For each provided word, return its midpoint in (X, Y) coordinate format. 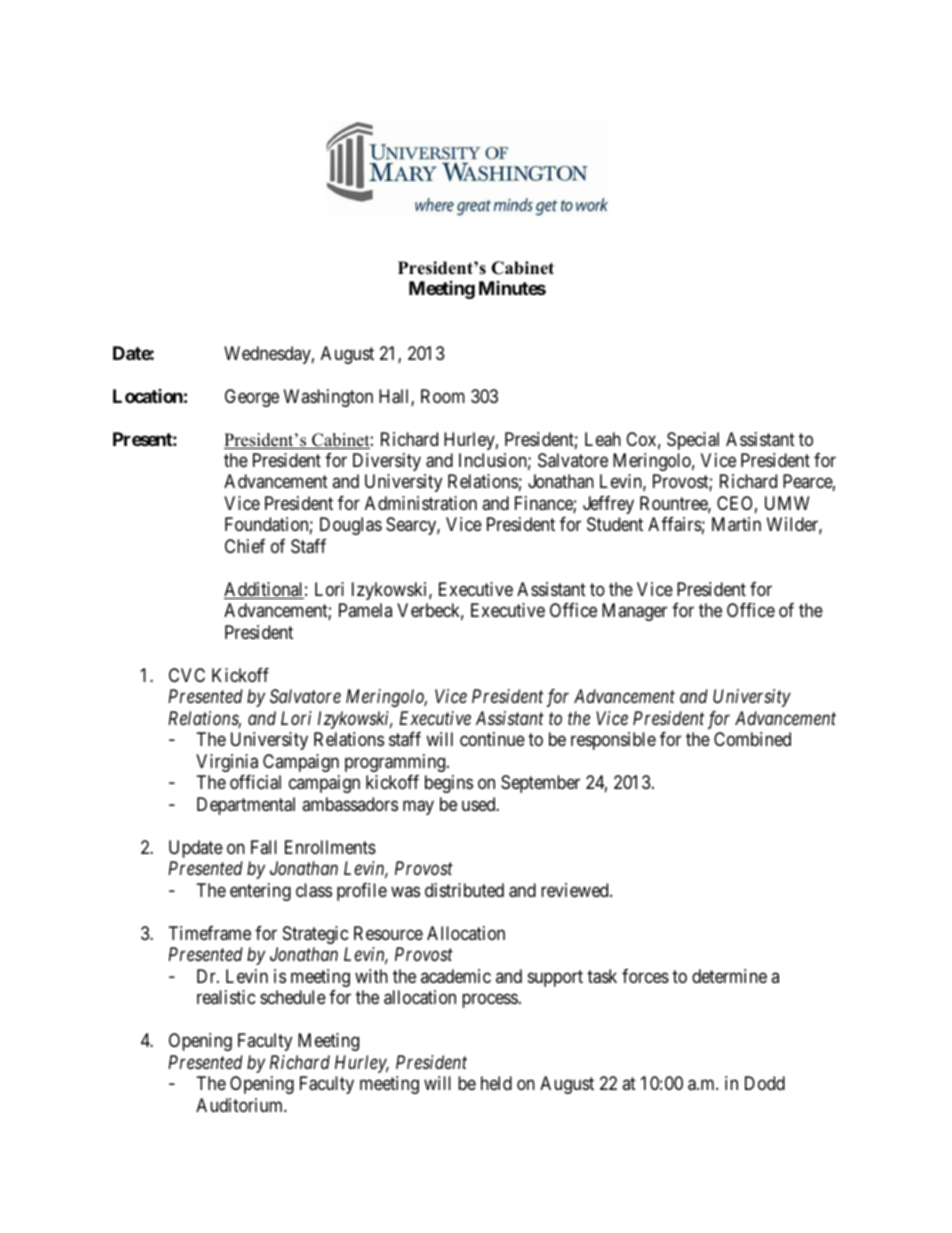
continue (492, 739)
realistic (226, 997)
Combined (752, 739)
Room (443, 396)
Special (693, 441)
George (252, 398)
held (496, 1083)
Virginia (227, 763)
